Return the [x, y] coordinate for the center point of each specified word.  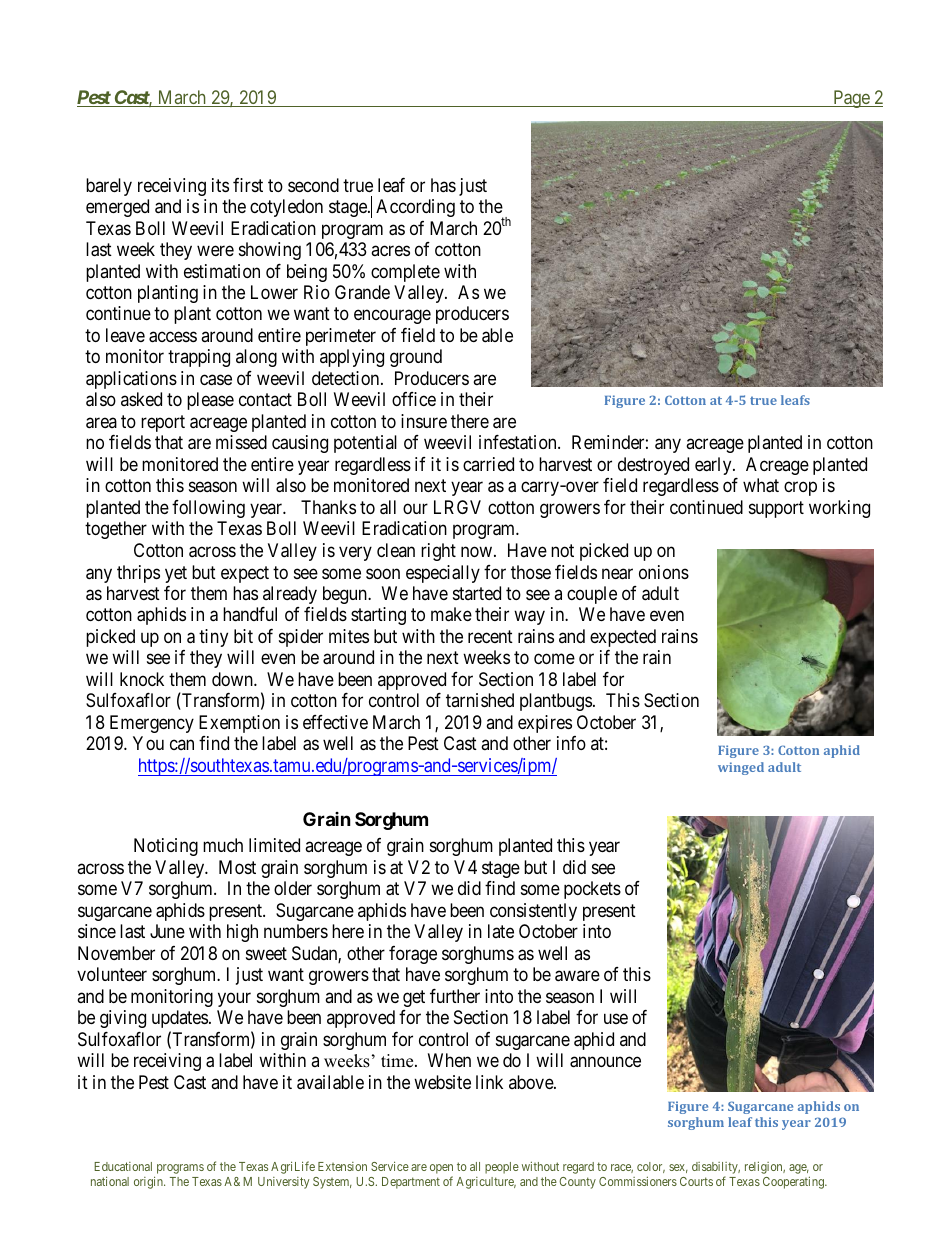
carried [488, 464]
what [761, 485]
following [208, 509]
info [571, 743]
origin [149, 1182]
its [220, 185]
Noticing [166, 847]
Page [851, 99]
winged [741, 768]
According [415, 208]
